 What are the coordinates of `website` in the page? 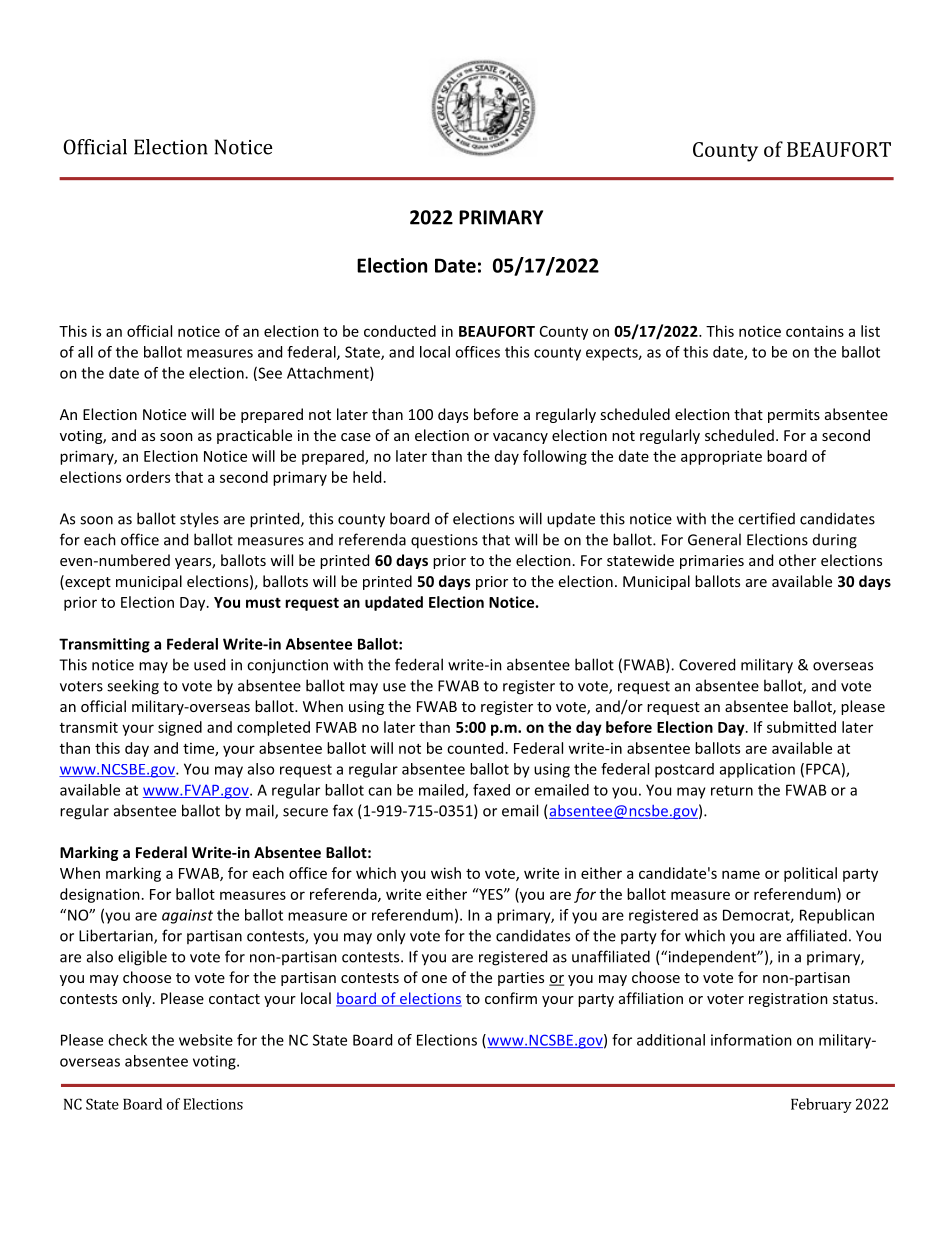 It's located at (206, 1040).
